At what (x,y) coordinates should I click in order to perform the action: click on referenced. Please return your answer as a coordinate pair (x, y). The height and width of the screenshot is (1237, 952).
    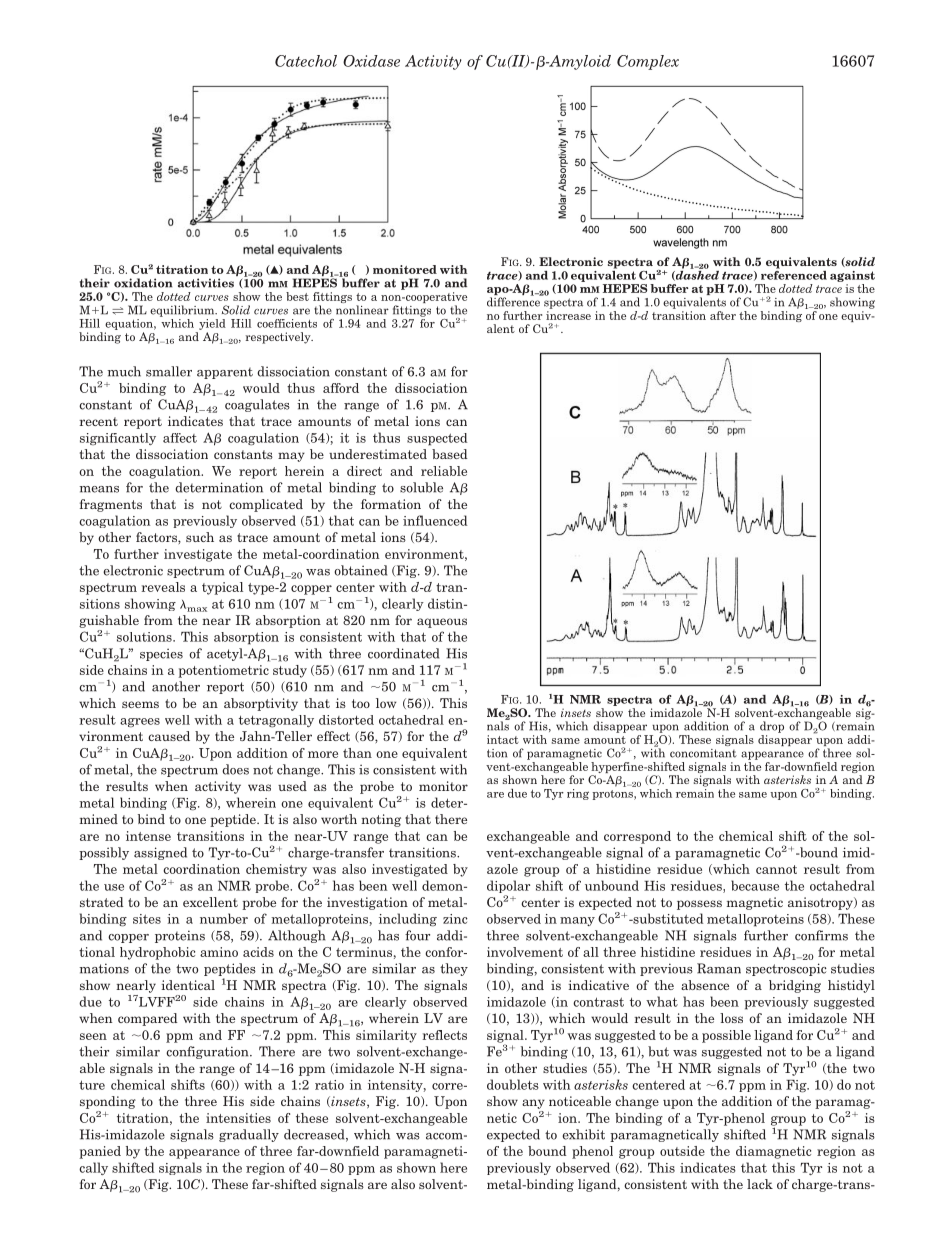
    Looking at the image, I should click on (794, 274).
